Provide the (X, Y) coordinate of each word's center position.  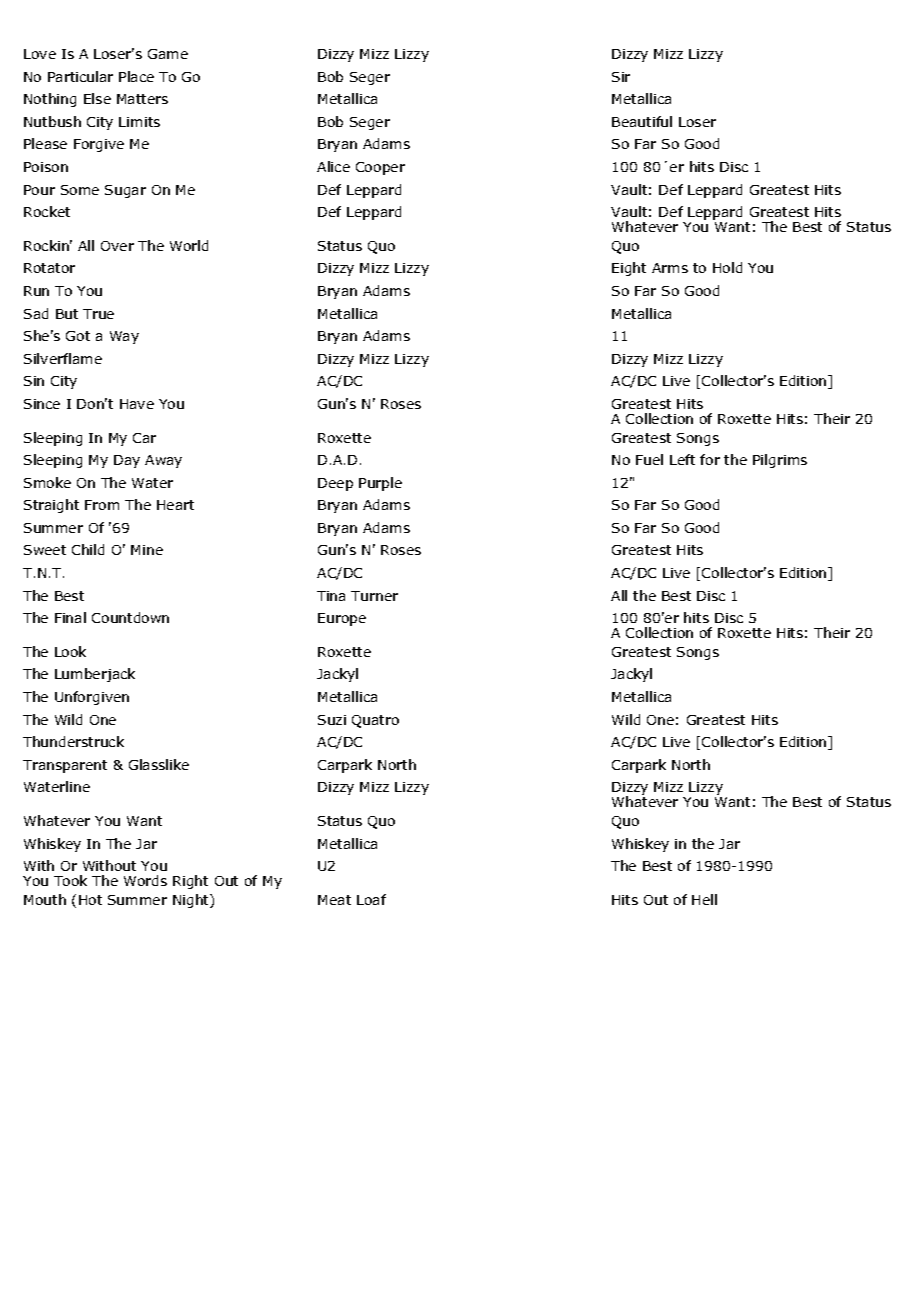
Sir (621, 77)
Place (136, 76)
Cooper (380, 168)
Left (682, 459)
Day (127, 461)
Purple (380, 484)
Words (145, 880)
